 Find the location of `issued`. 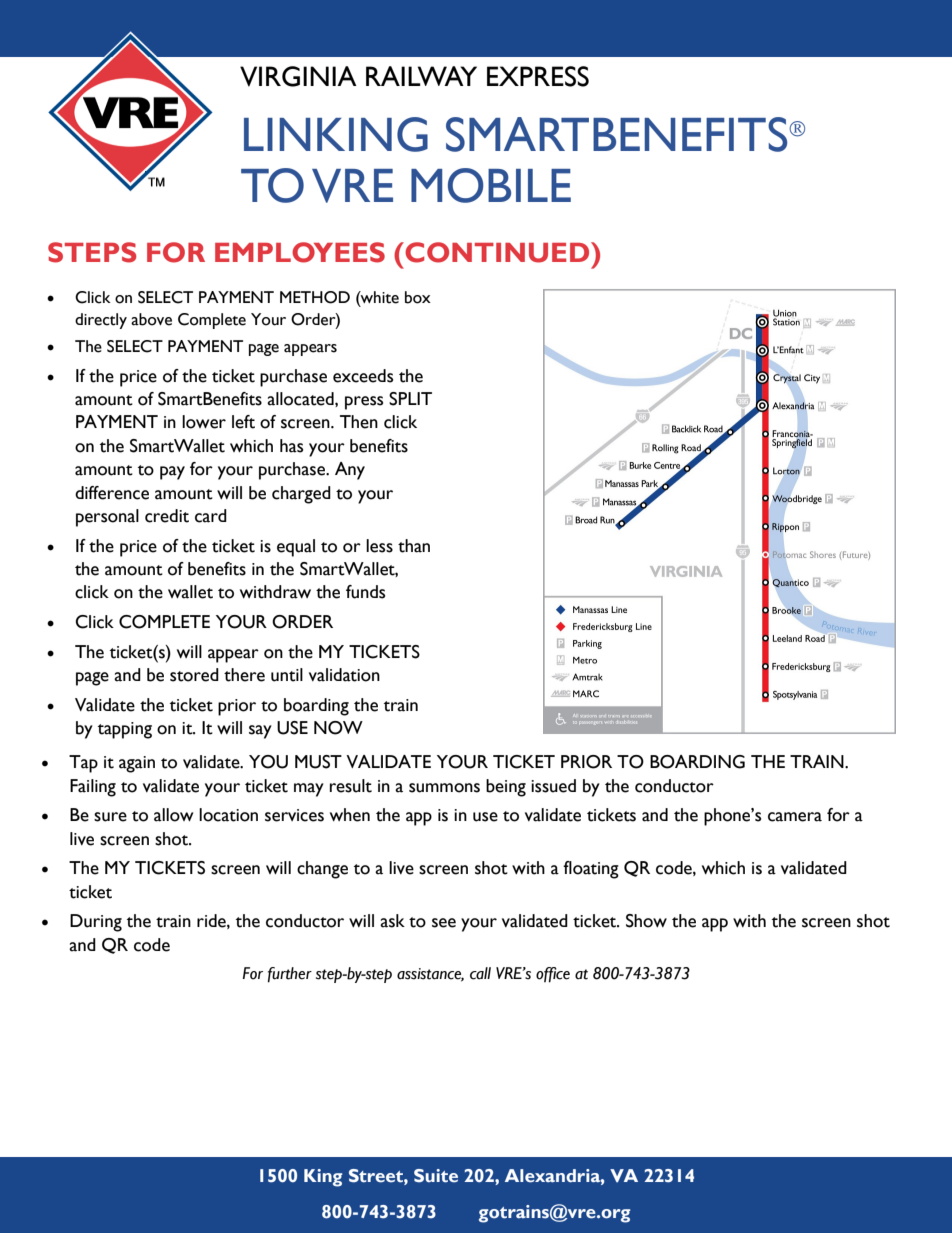

issued is located at coordinates (553, 786).
